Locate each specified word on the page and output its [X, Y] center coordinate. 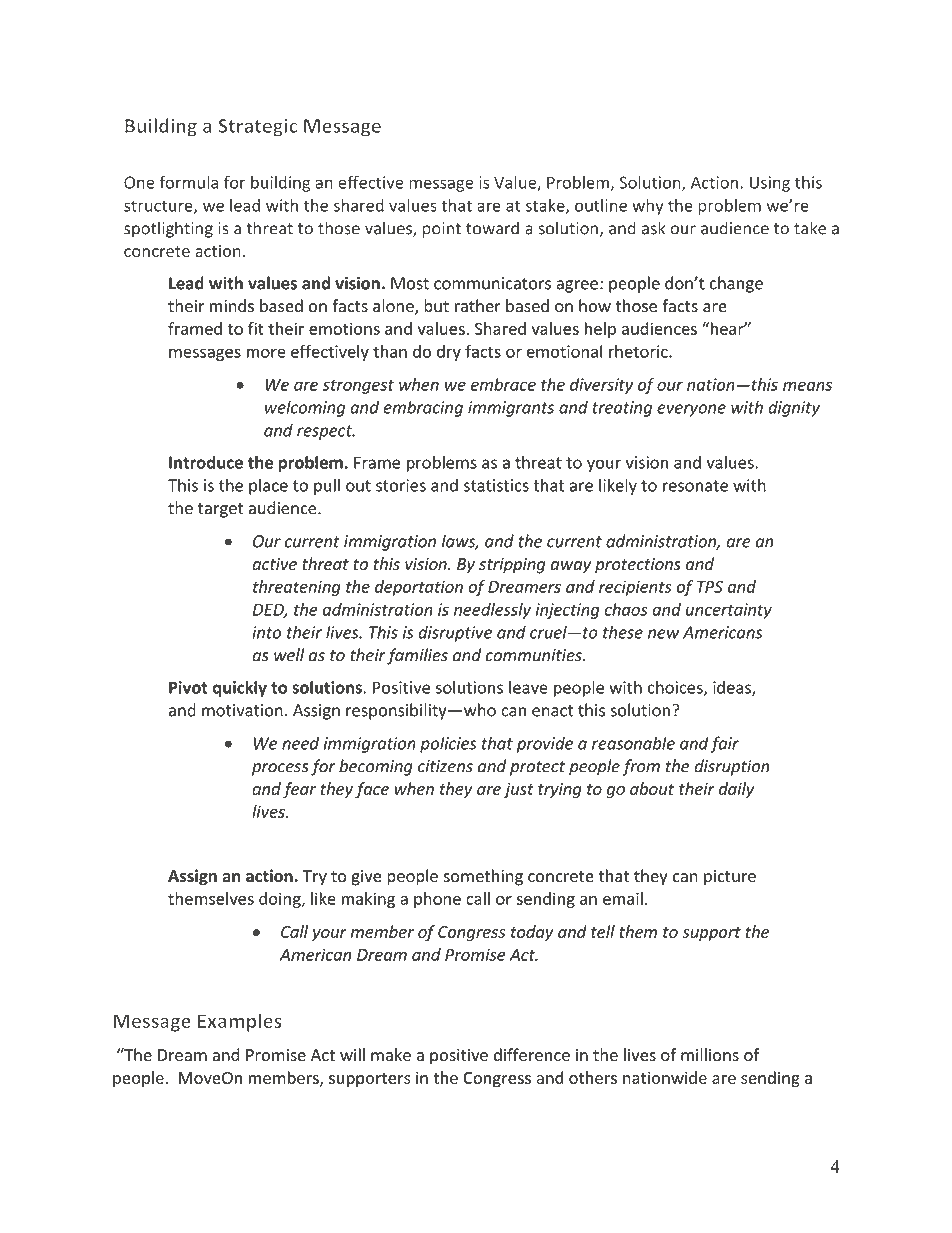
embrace [503, 384]
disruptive [455, 633]
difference [532, 1055]
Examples [240, 1022]
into [266, 632]
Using [770, 184]
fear [299, 790]
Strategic [257, 127]
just [519, 790]
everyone [691, 410]
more [266, 353]
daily [736, 790]
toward [492, 228]
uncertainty [729, 611]
